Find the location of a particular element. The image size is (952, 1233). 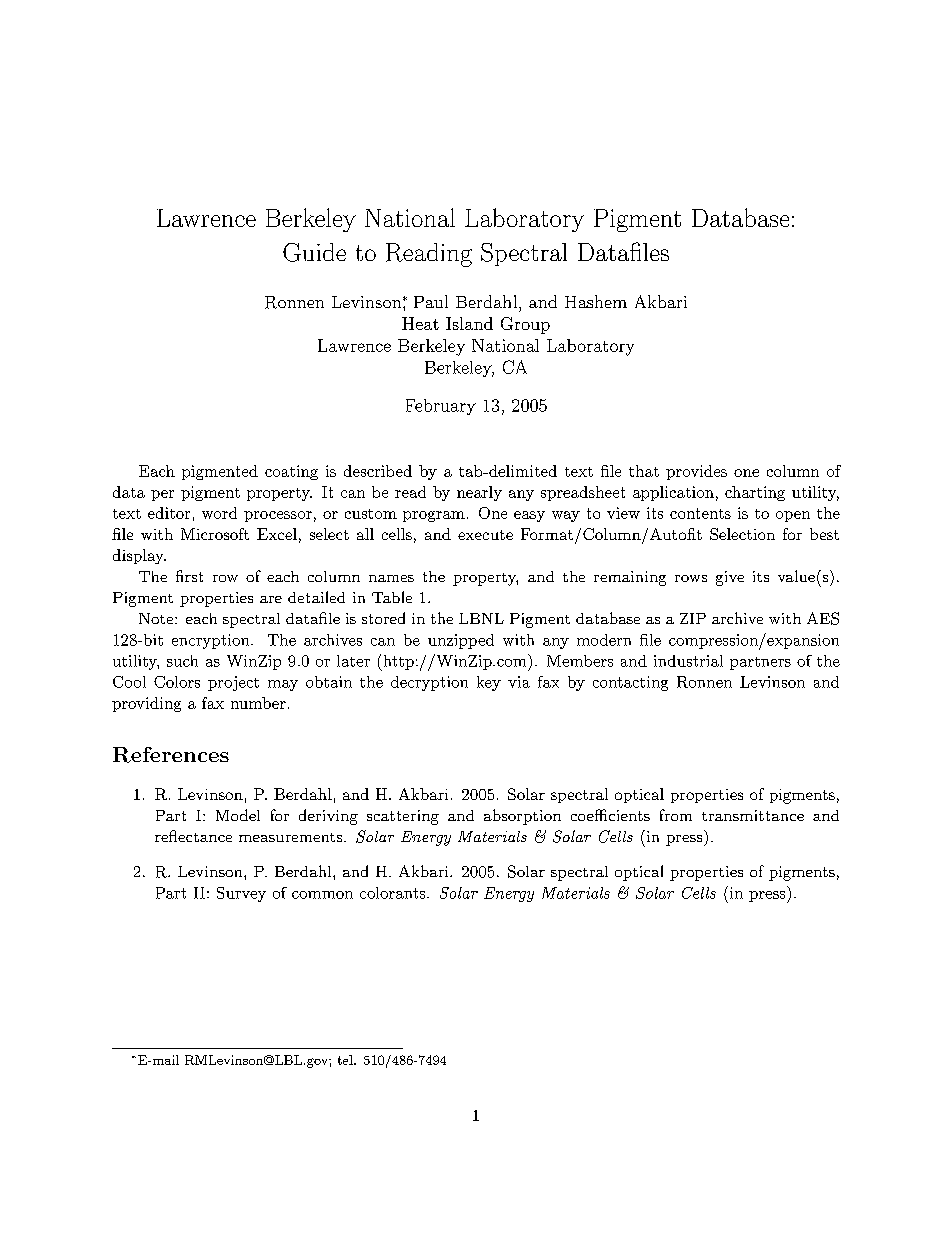

Guide is located at coordinates (314, 252).
